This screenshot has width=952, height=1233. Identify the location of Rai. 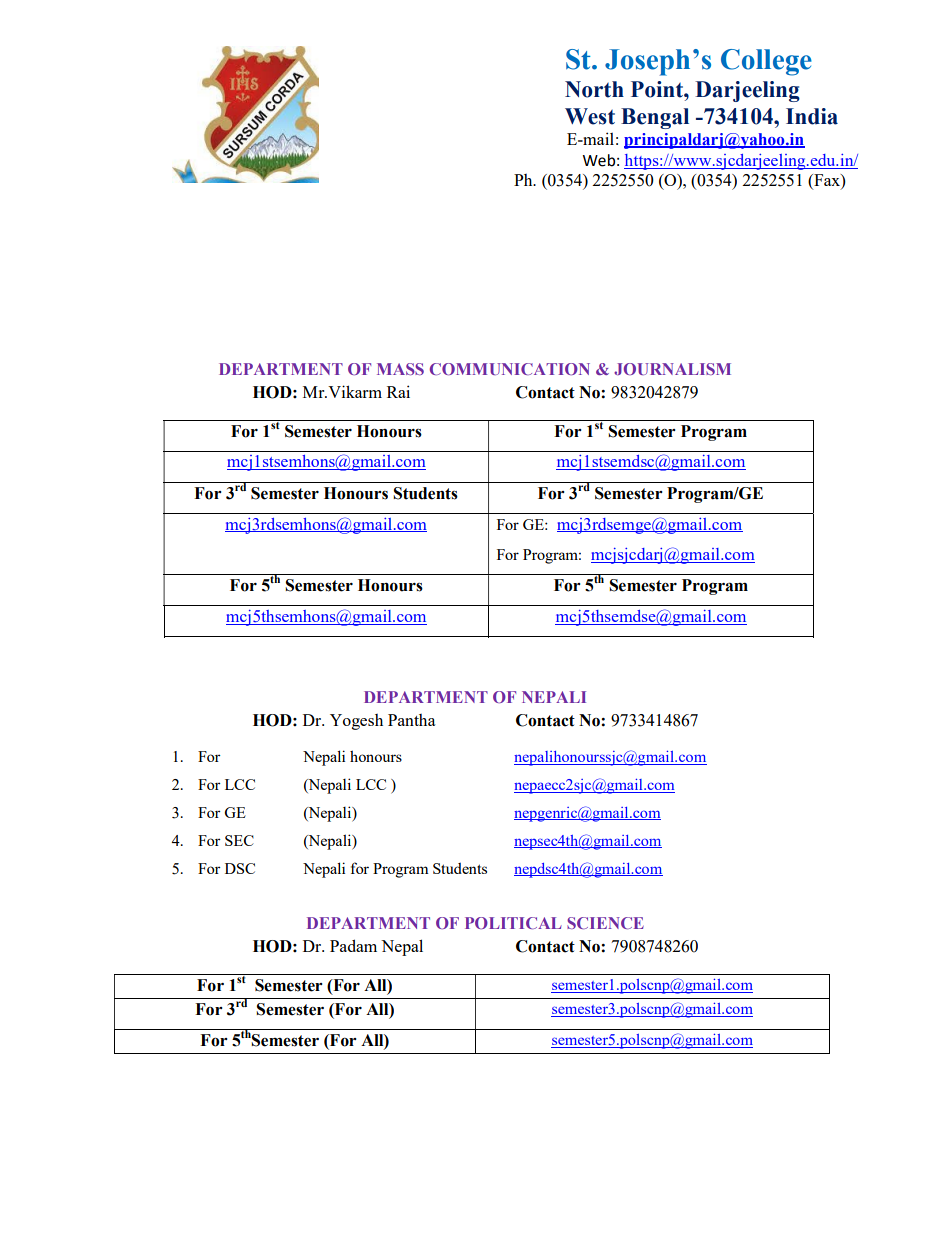
(398, 391).
